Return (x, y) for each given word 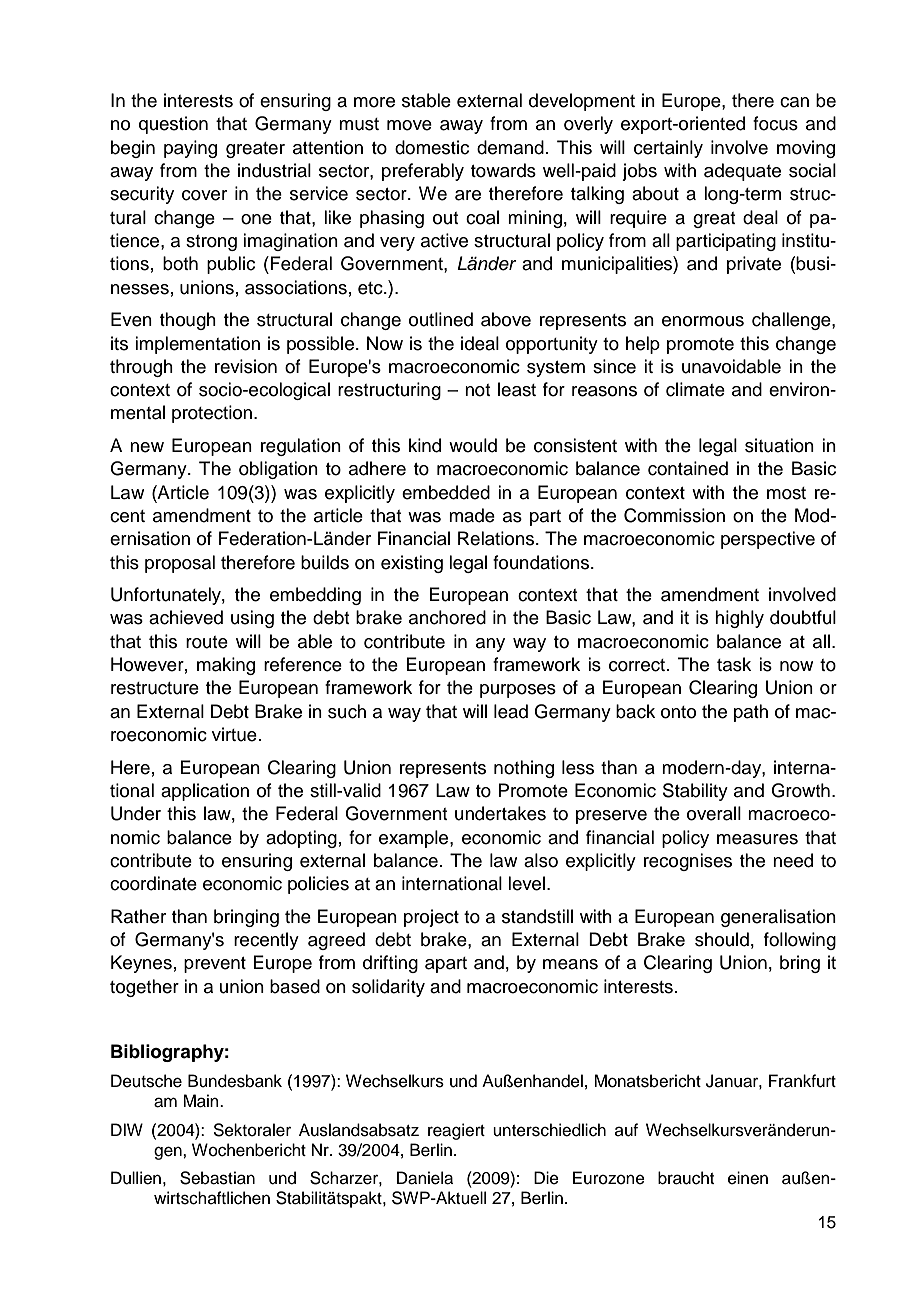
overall (714, 813)
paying (190, 149)
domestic (432, 147)
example (415, 839)
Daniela (425, 1178)
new (147, 447)
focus (775, 123)
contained (688, 468)
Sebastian (217, 1178)
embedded (446, 492)
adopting (301, 839)
